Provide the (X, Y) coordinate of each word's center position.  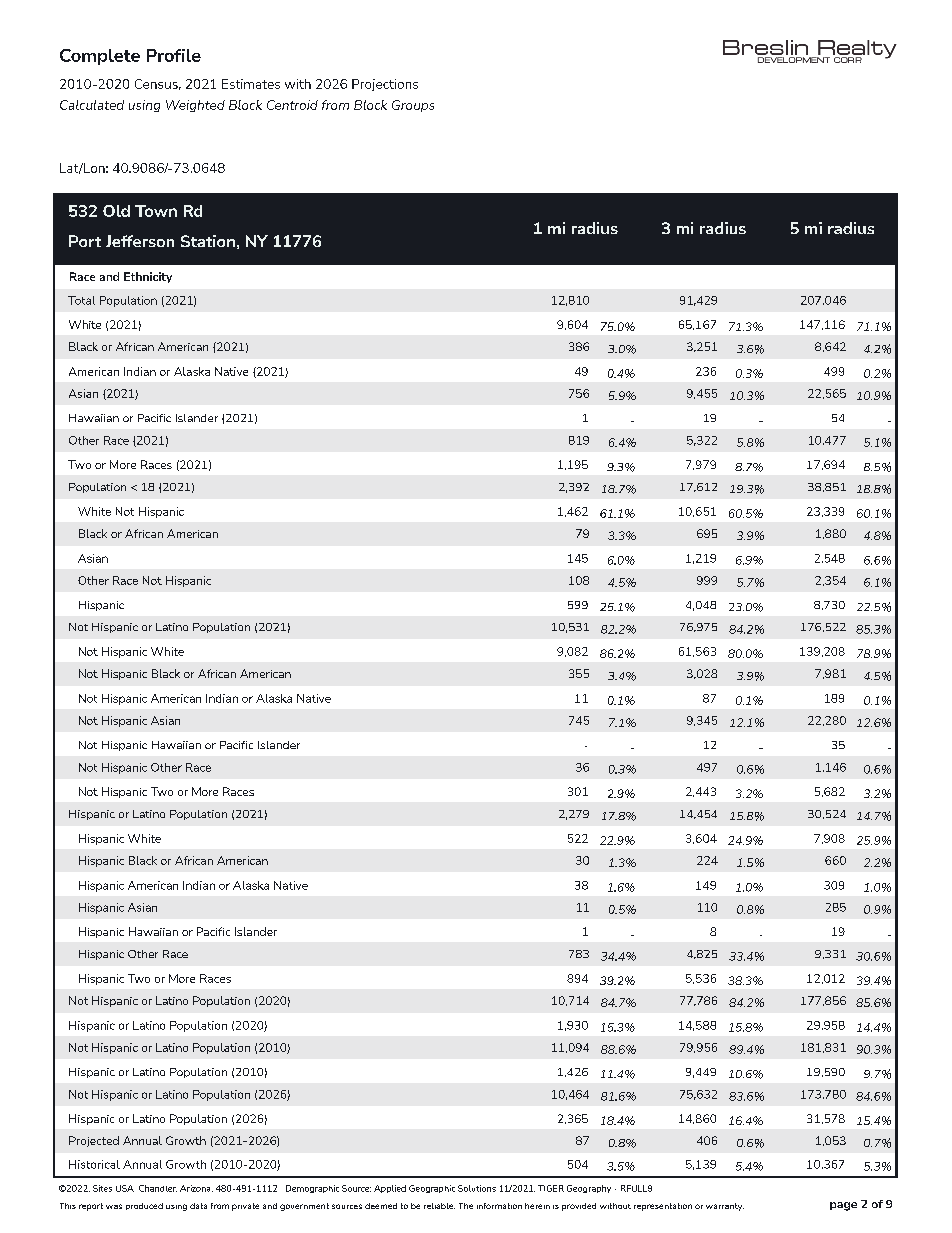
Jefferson (140, 241)
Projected (94, 1141)
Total (81, 300)
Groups (413, 106)
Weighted (195, 106)
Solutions (477, 1188)
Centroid (292, 105)
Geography (589, 1189)
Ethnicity (148, 277)
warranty (725, 1207)
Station (208, 241)
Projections (385, 85)
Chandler (158, 1188)
